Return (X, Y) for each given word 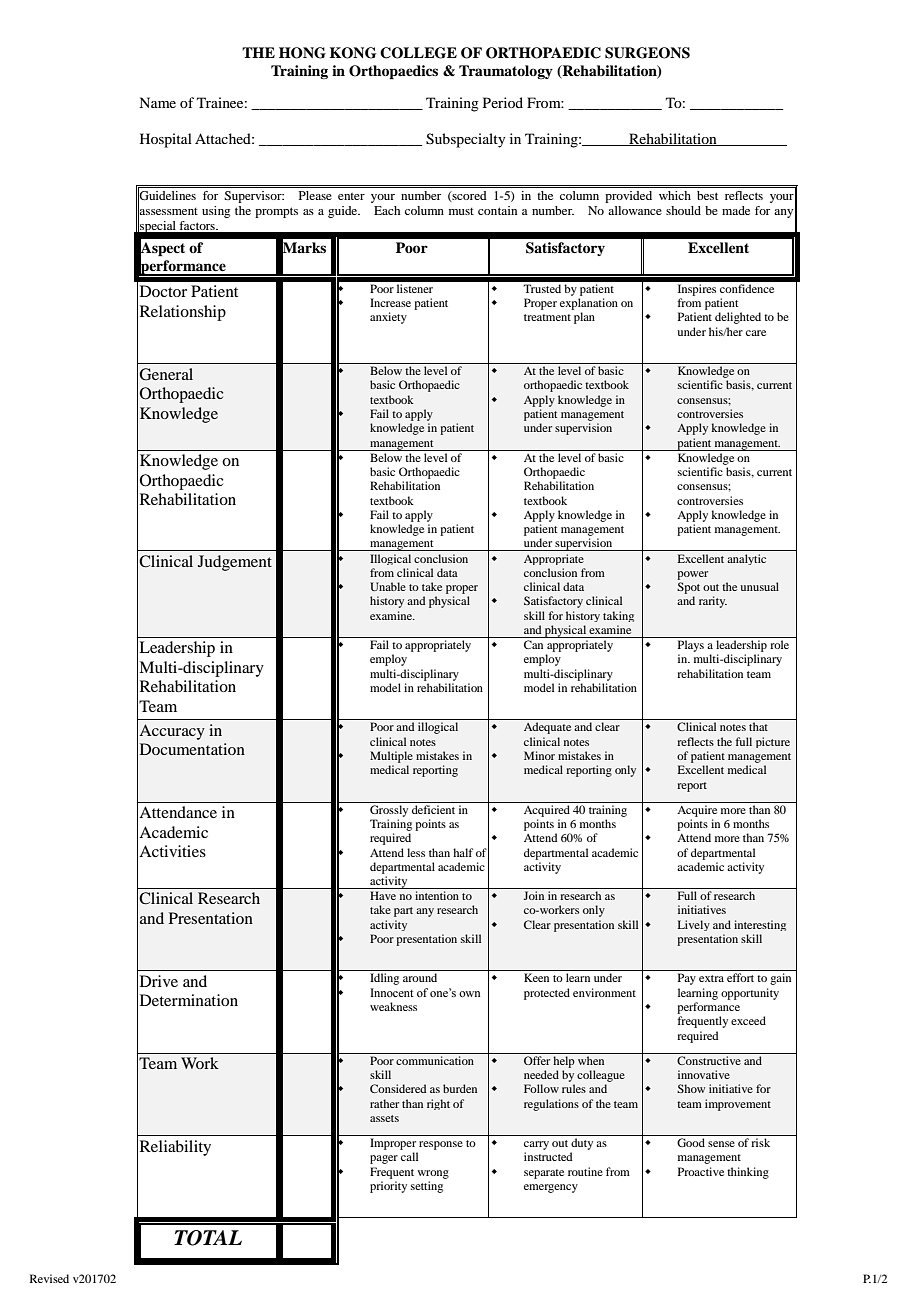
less (416, 852)
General (166, 374)
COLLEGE (418, 53)
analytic (746, 559)
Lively (694, 925)
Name (157, 102)
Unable (388, 586)
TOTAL (208, 1238)
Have (383, 895)
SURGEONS (647, 53)
